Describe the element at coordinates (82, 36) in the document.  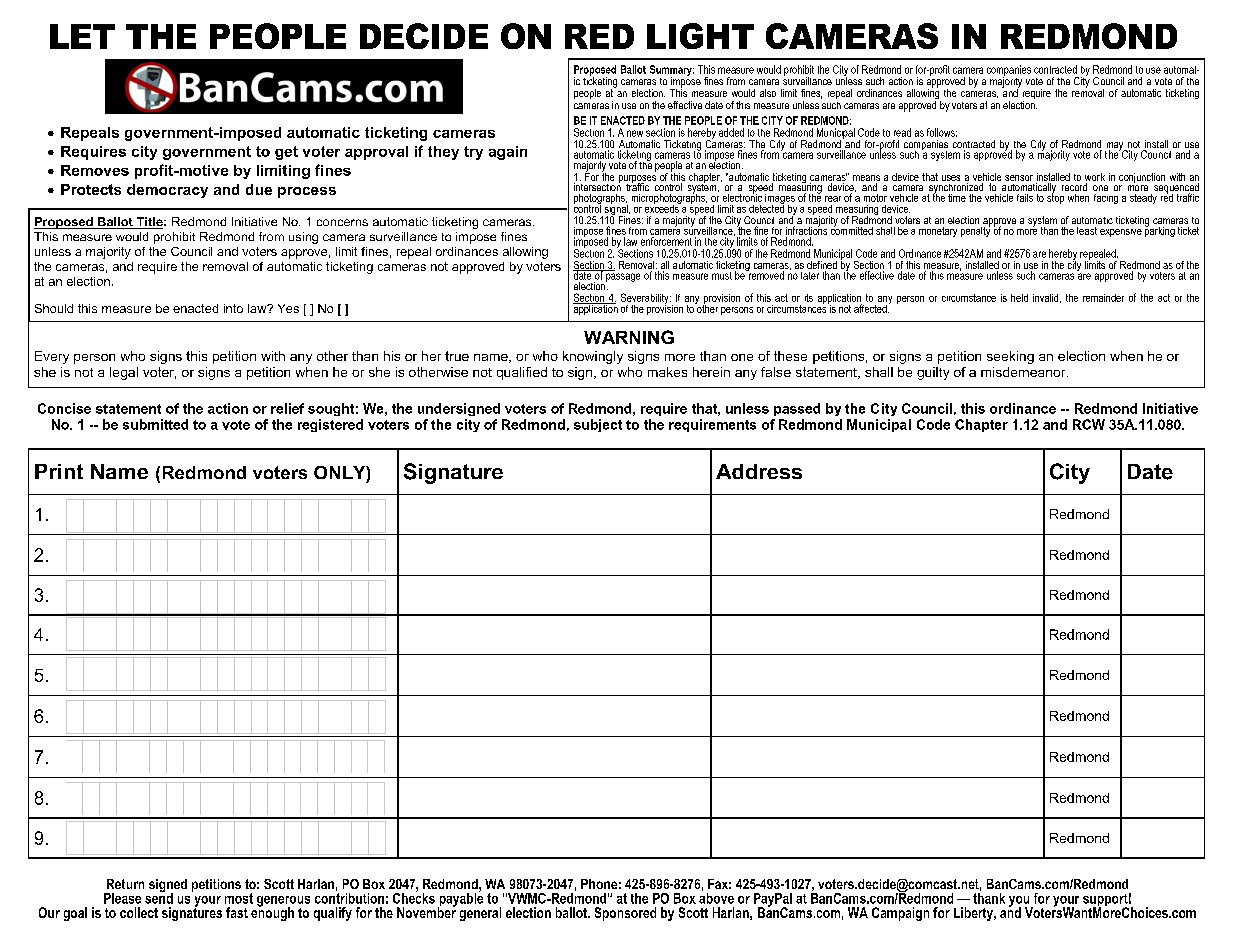
I see `LET` at that location.
